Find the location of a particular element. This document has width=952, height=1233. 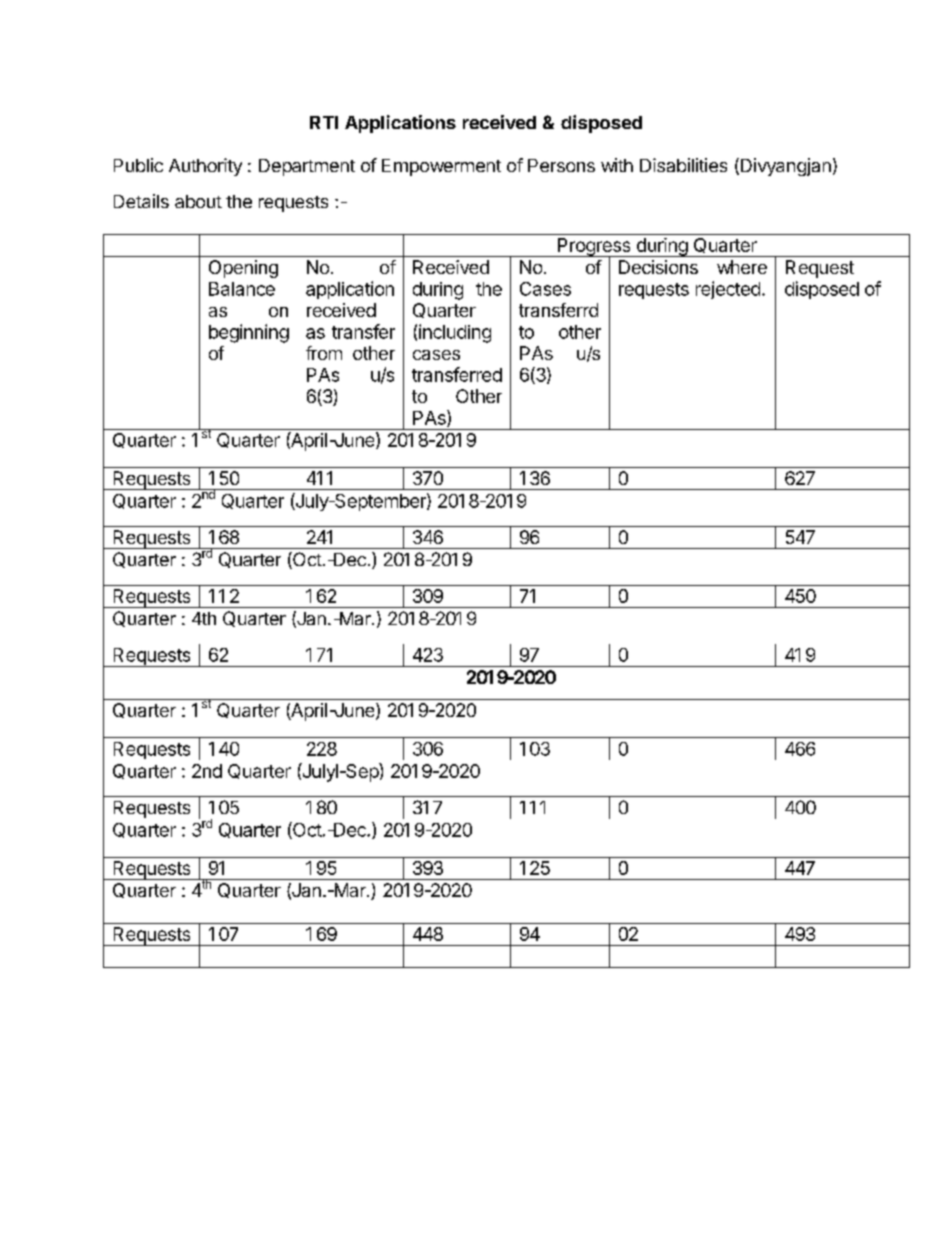

Details is located at coordinates (141, 201).
